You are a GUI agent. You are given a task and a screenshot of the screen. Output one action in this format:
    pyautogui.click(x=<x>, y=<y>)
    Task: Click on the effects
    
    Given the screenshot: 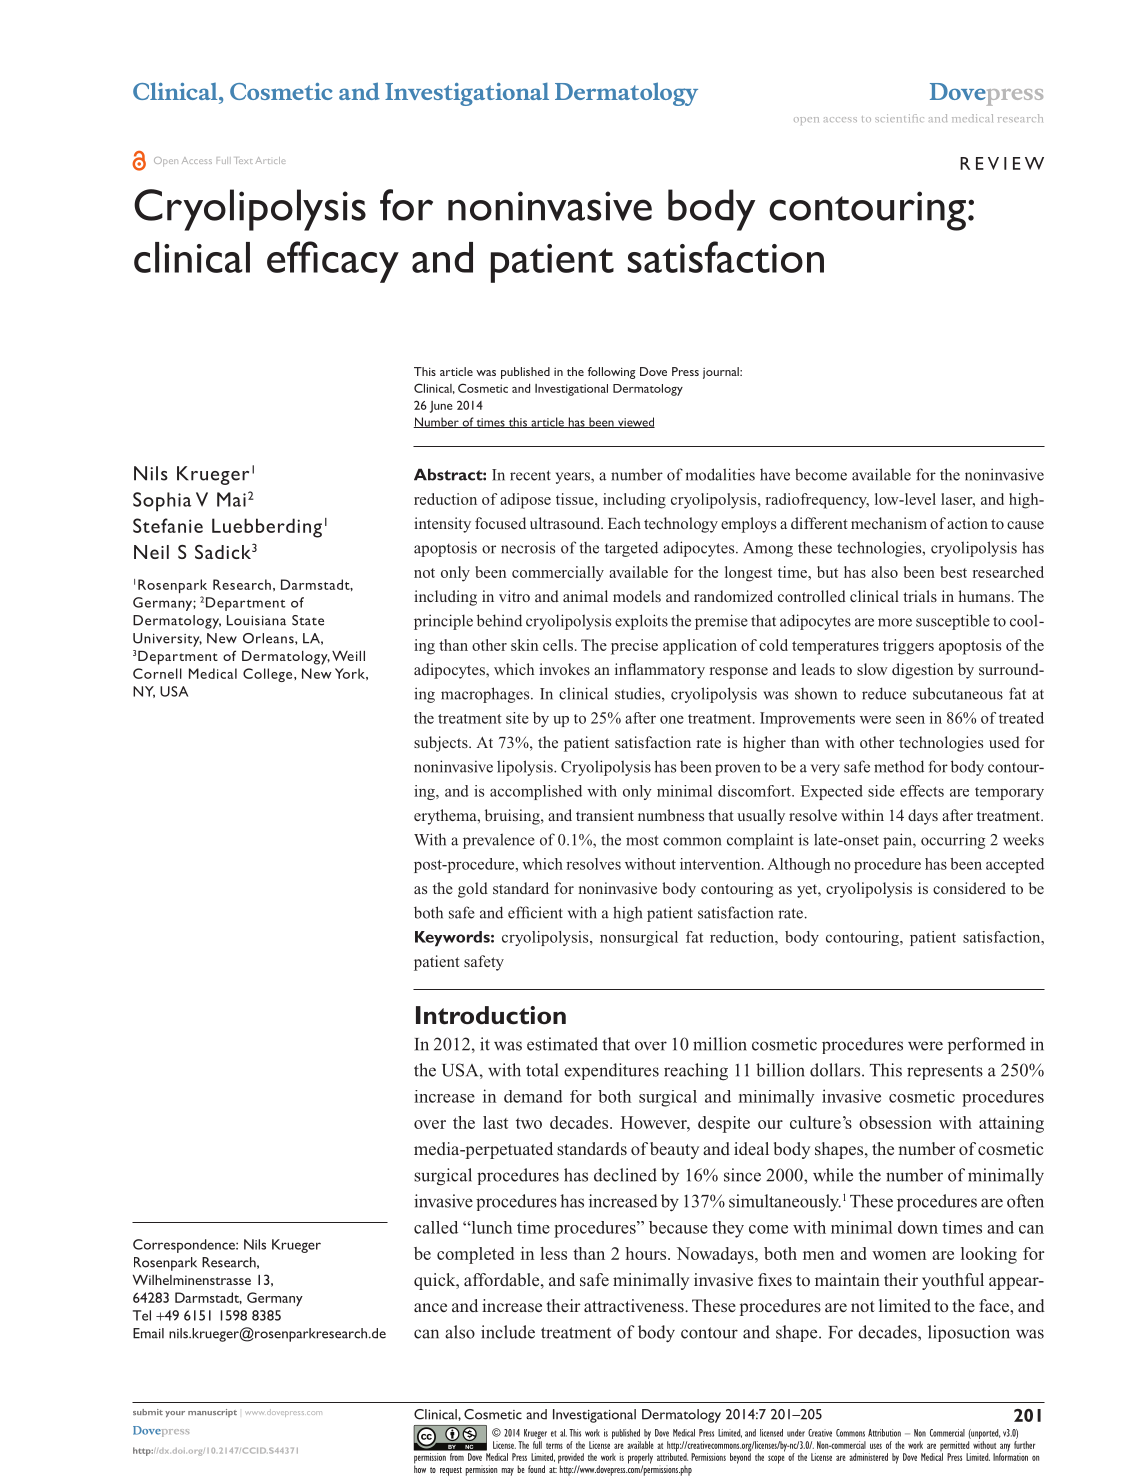 What is the action you would take?
    pyautogui.click(x=922, y=791)
